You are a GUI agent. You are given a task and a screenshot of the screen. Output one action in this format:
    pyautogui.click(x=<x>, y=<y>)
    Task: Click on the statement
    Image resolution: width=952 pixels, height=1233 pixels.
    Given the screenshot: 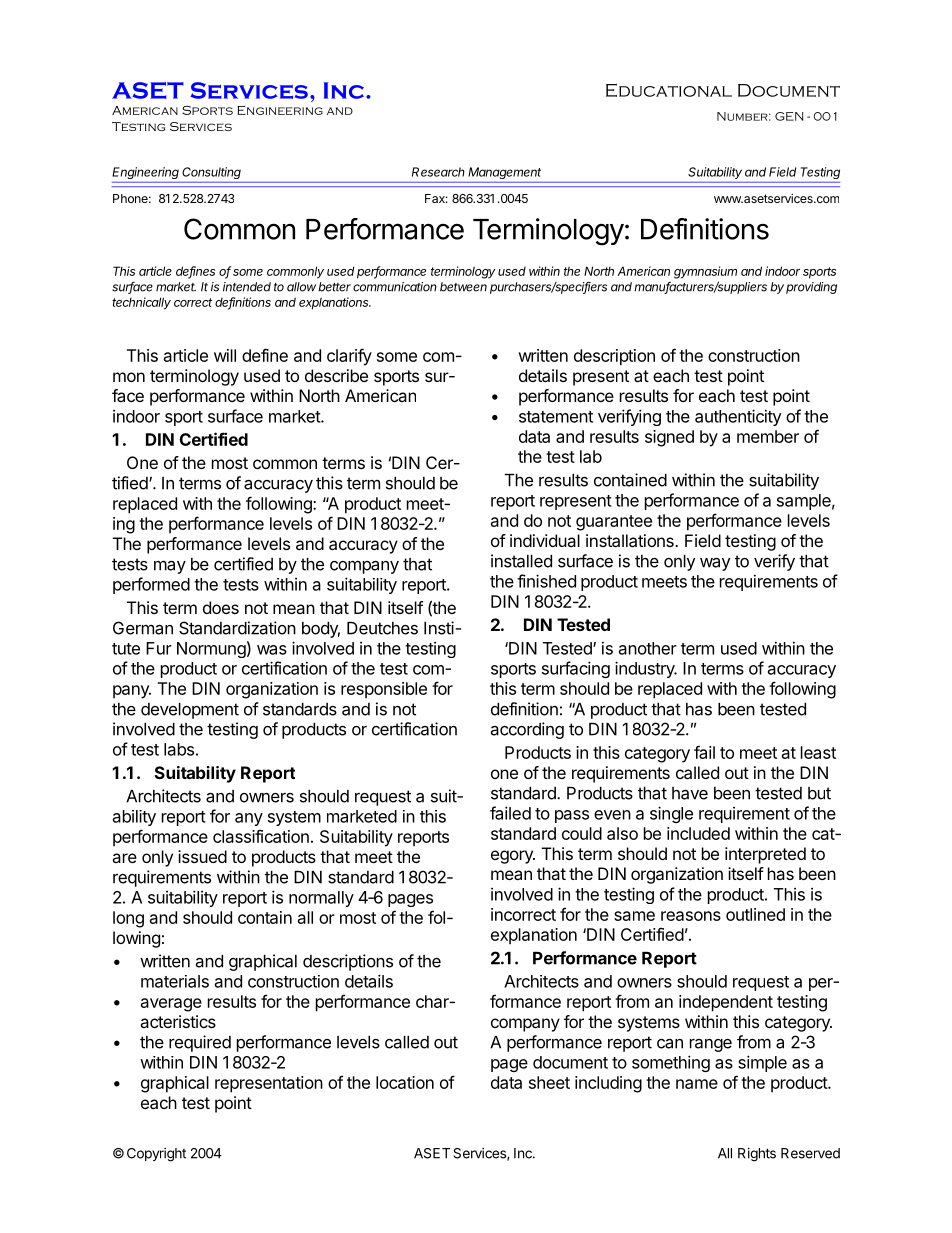 What is the action you would take?
    pyautogui.click(x=556, y=417)
